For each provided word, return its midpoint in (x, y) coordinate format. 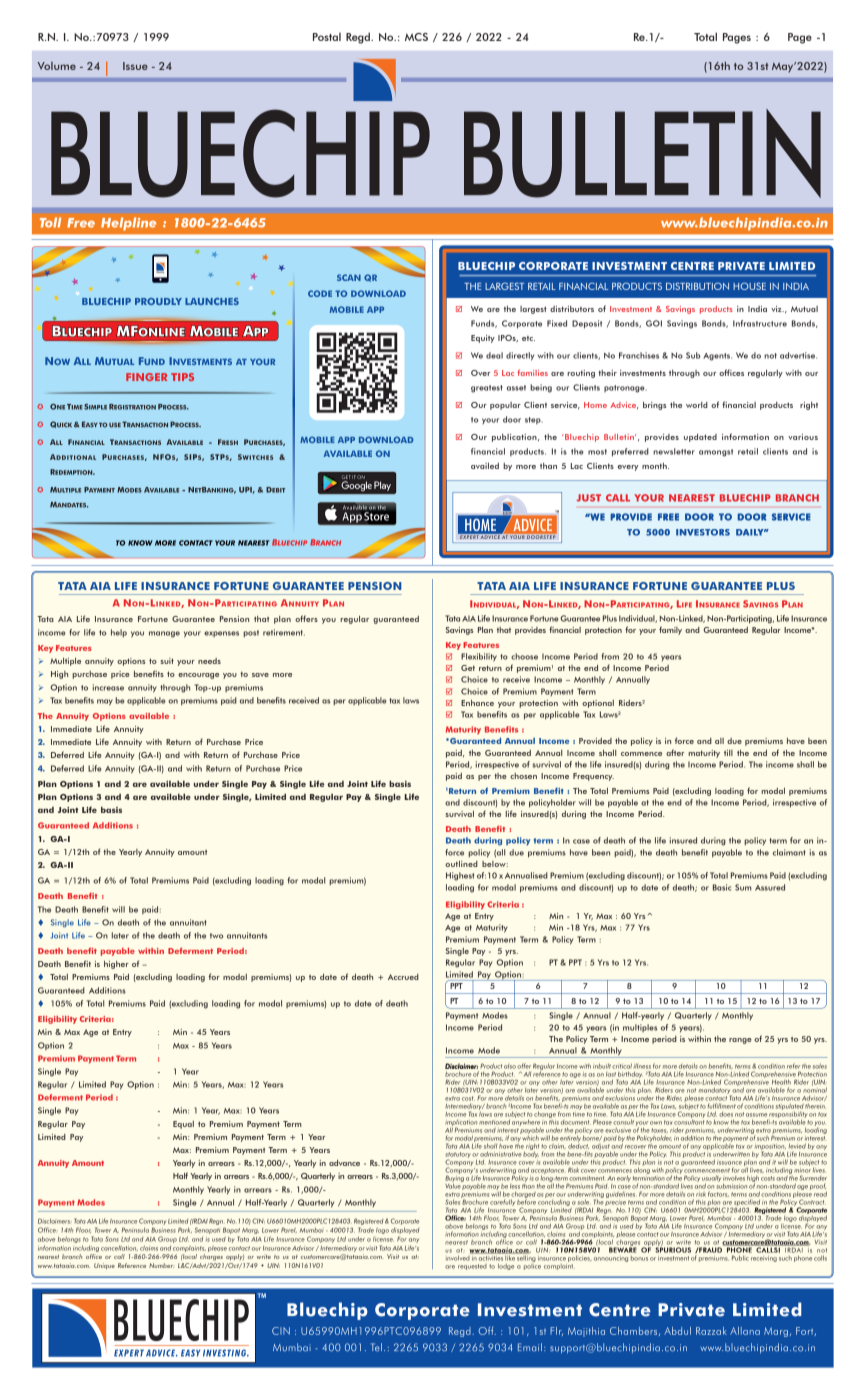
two (217, 936)
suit (167, 661)
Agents (717, 357)
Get (468, 668)
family (670, 630)
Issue (135, 66)
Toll (50, 222)
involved (458, 1257)
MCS (416, 37)
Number (161, 1265)
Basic (722, 887)
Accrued (403, 977)
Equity (483, 339)
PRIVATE (741, 266)
